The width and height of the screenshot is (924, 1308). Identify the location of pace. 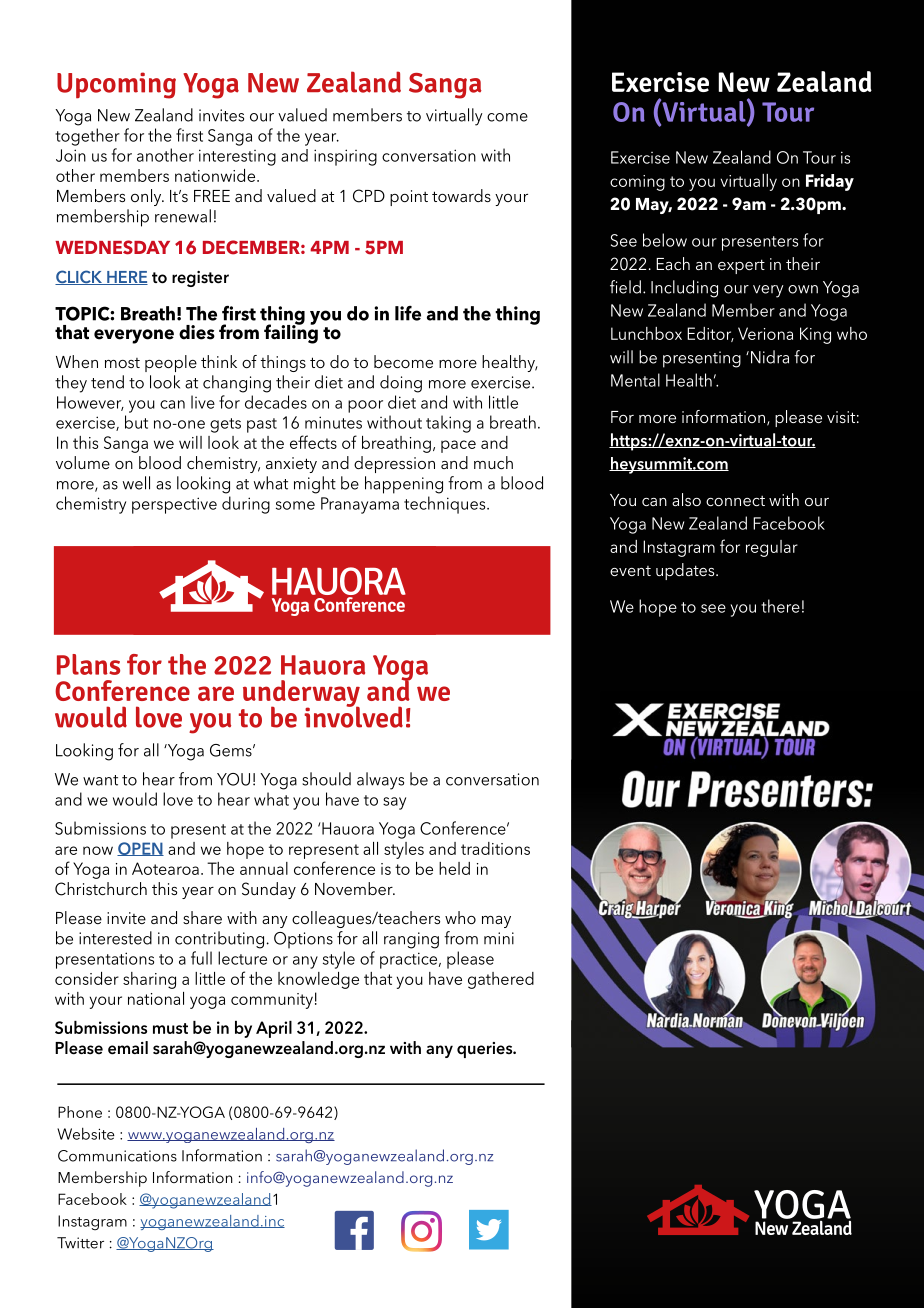
(458, 446).
